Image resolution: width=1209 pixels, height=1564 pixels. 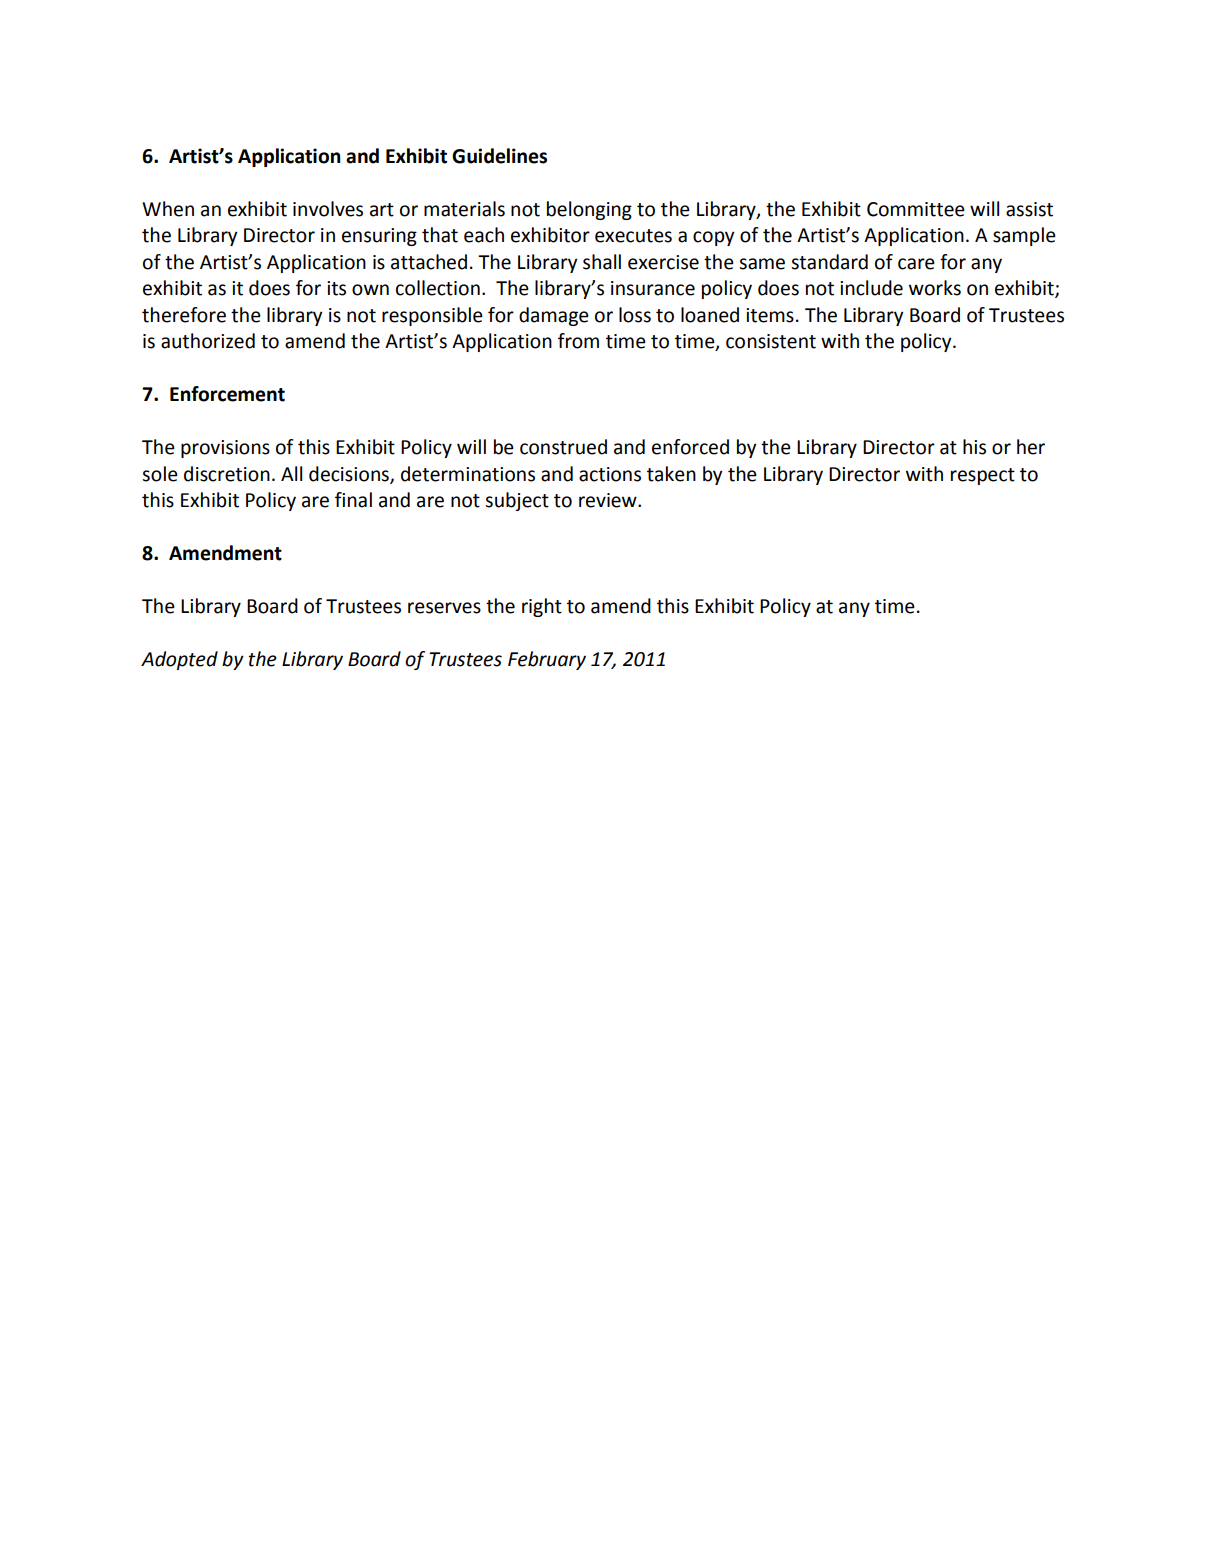 I want to click on construed, so click(x=563, y=447).
